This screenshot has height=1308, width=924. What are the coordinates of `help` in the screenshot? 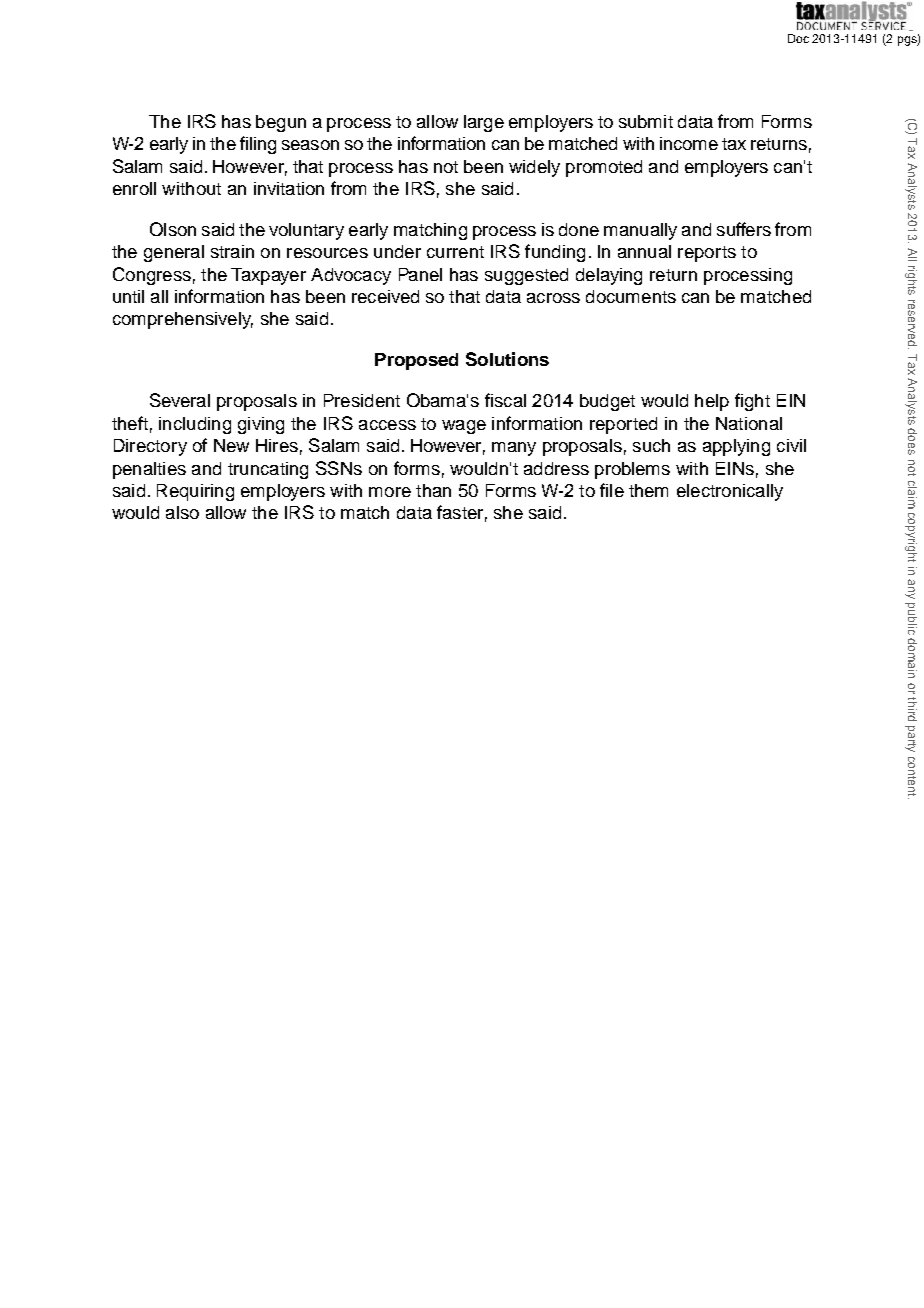 It's located at (712, 402).
